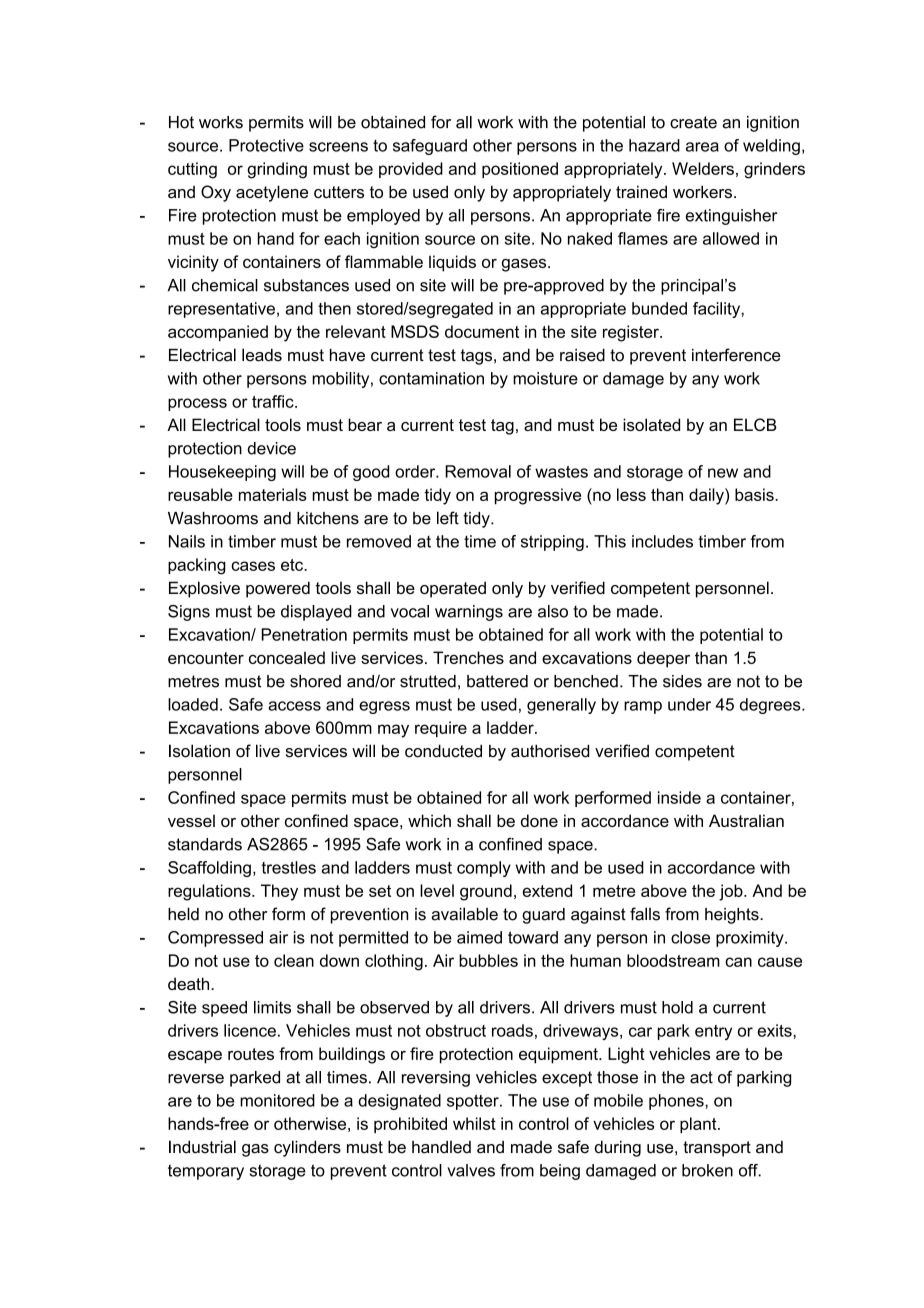 The width and height of the screenshot is (924, 1308). What do you see at coordinates (202, 1147) in the screenshot?
I see `Industrial` at bounding box center [202, 1147].
